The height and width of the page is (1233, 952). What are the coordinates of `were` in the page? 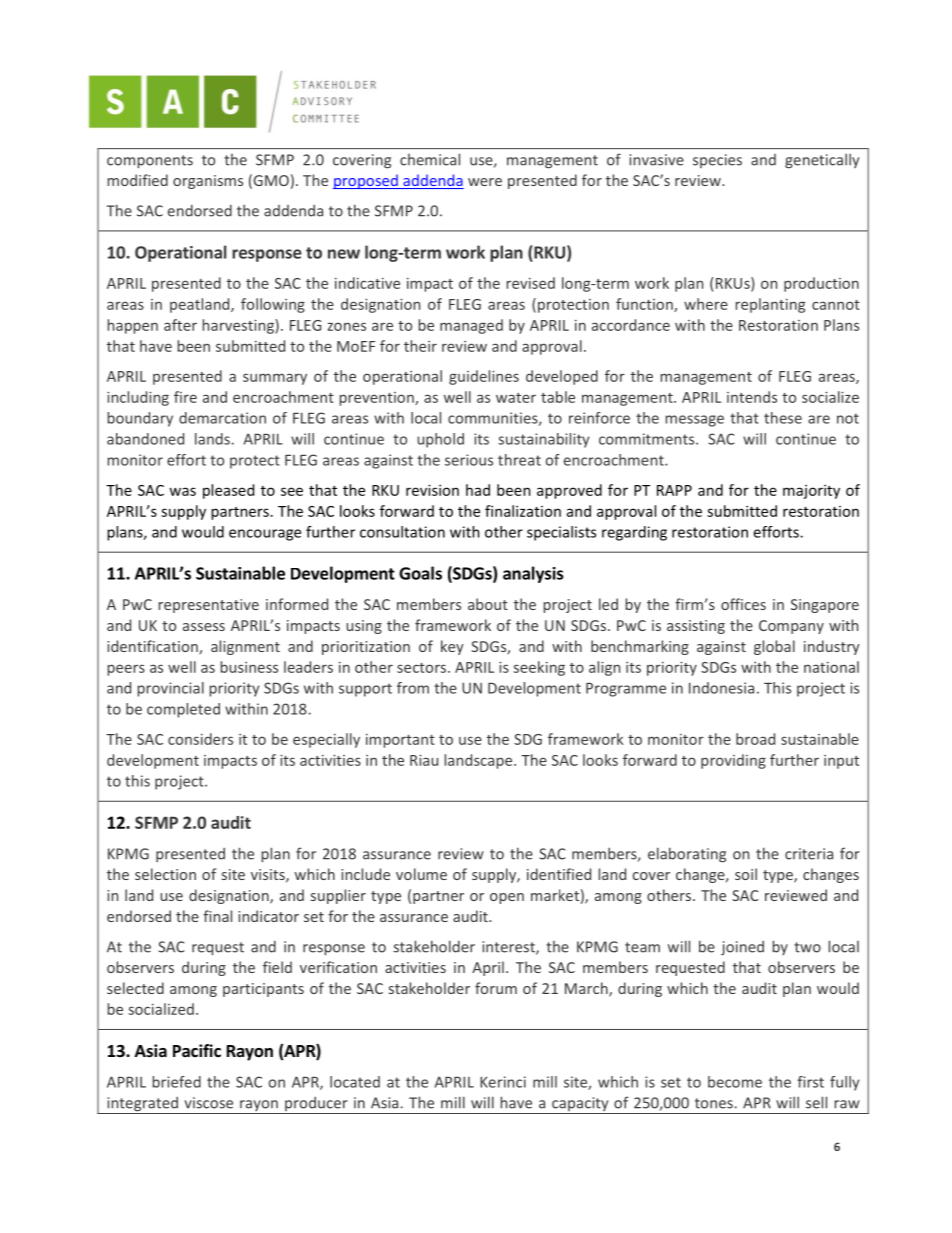 It's located at (485, 182).
